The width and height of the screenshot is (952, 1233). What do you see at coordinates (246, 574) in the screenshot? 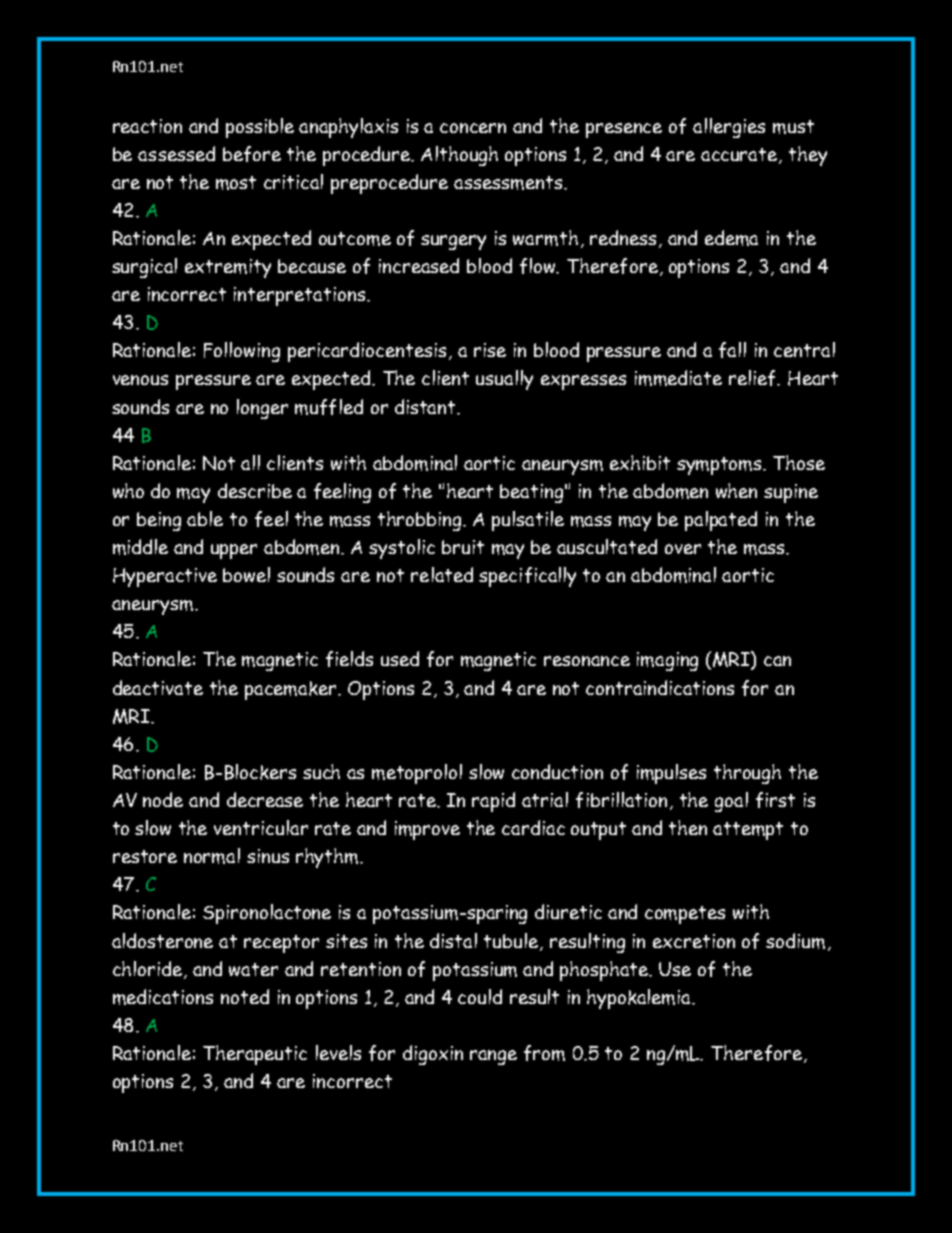
I see `bowel` at bounding box center [246, 574].
